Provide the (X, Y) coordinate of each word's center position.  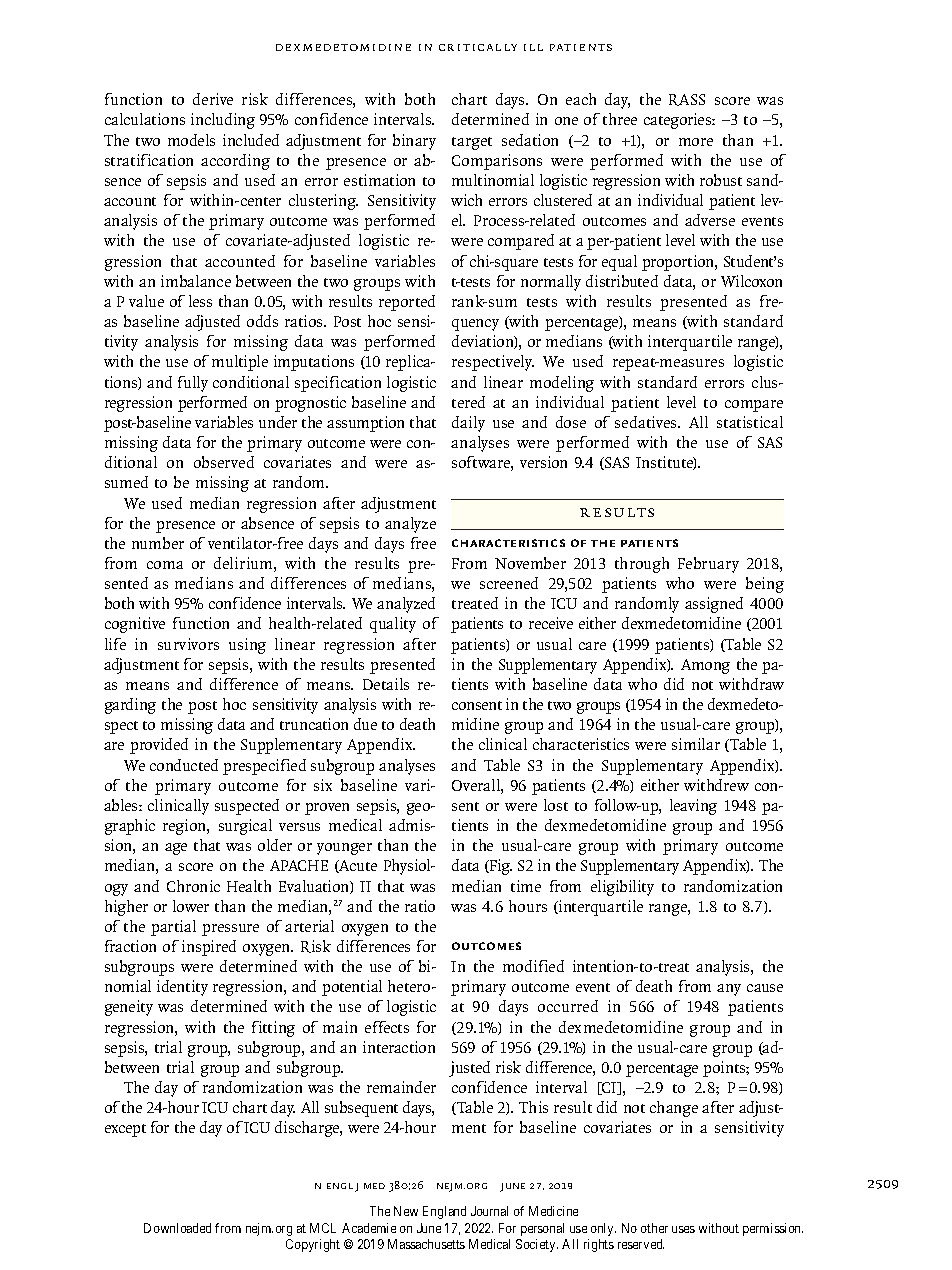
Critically (478, 47)
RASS (687, 100)
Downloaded (177, 1228)
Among (705, 666)
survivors (188, 644)
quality (393, 625)
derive (213, 99)
